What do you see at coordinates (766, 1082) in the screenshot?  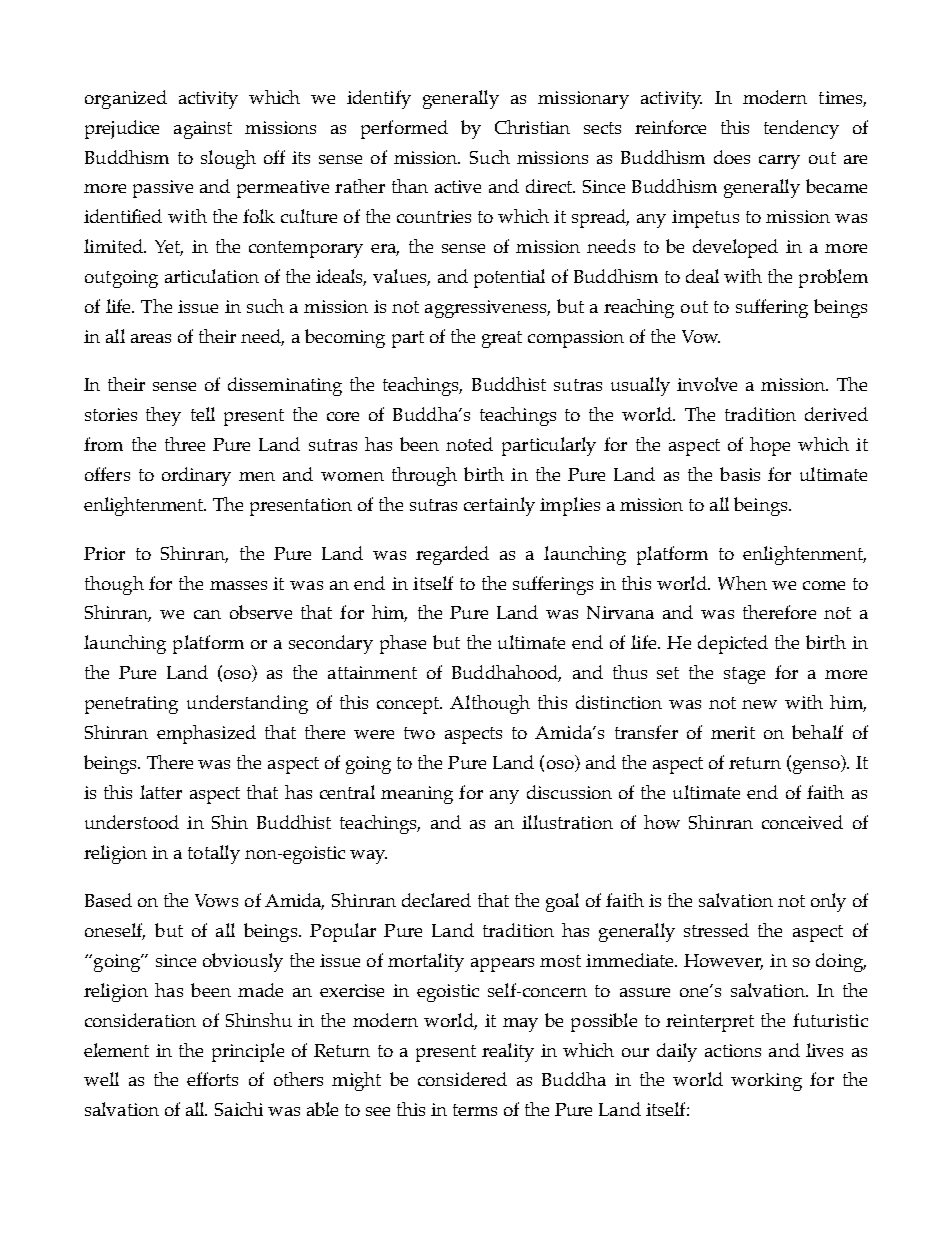 I see `working` at bounding box center [766, 1082].
